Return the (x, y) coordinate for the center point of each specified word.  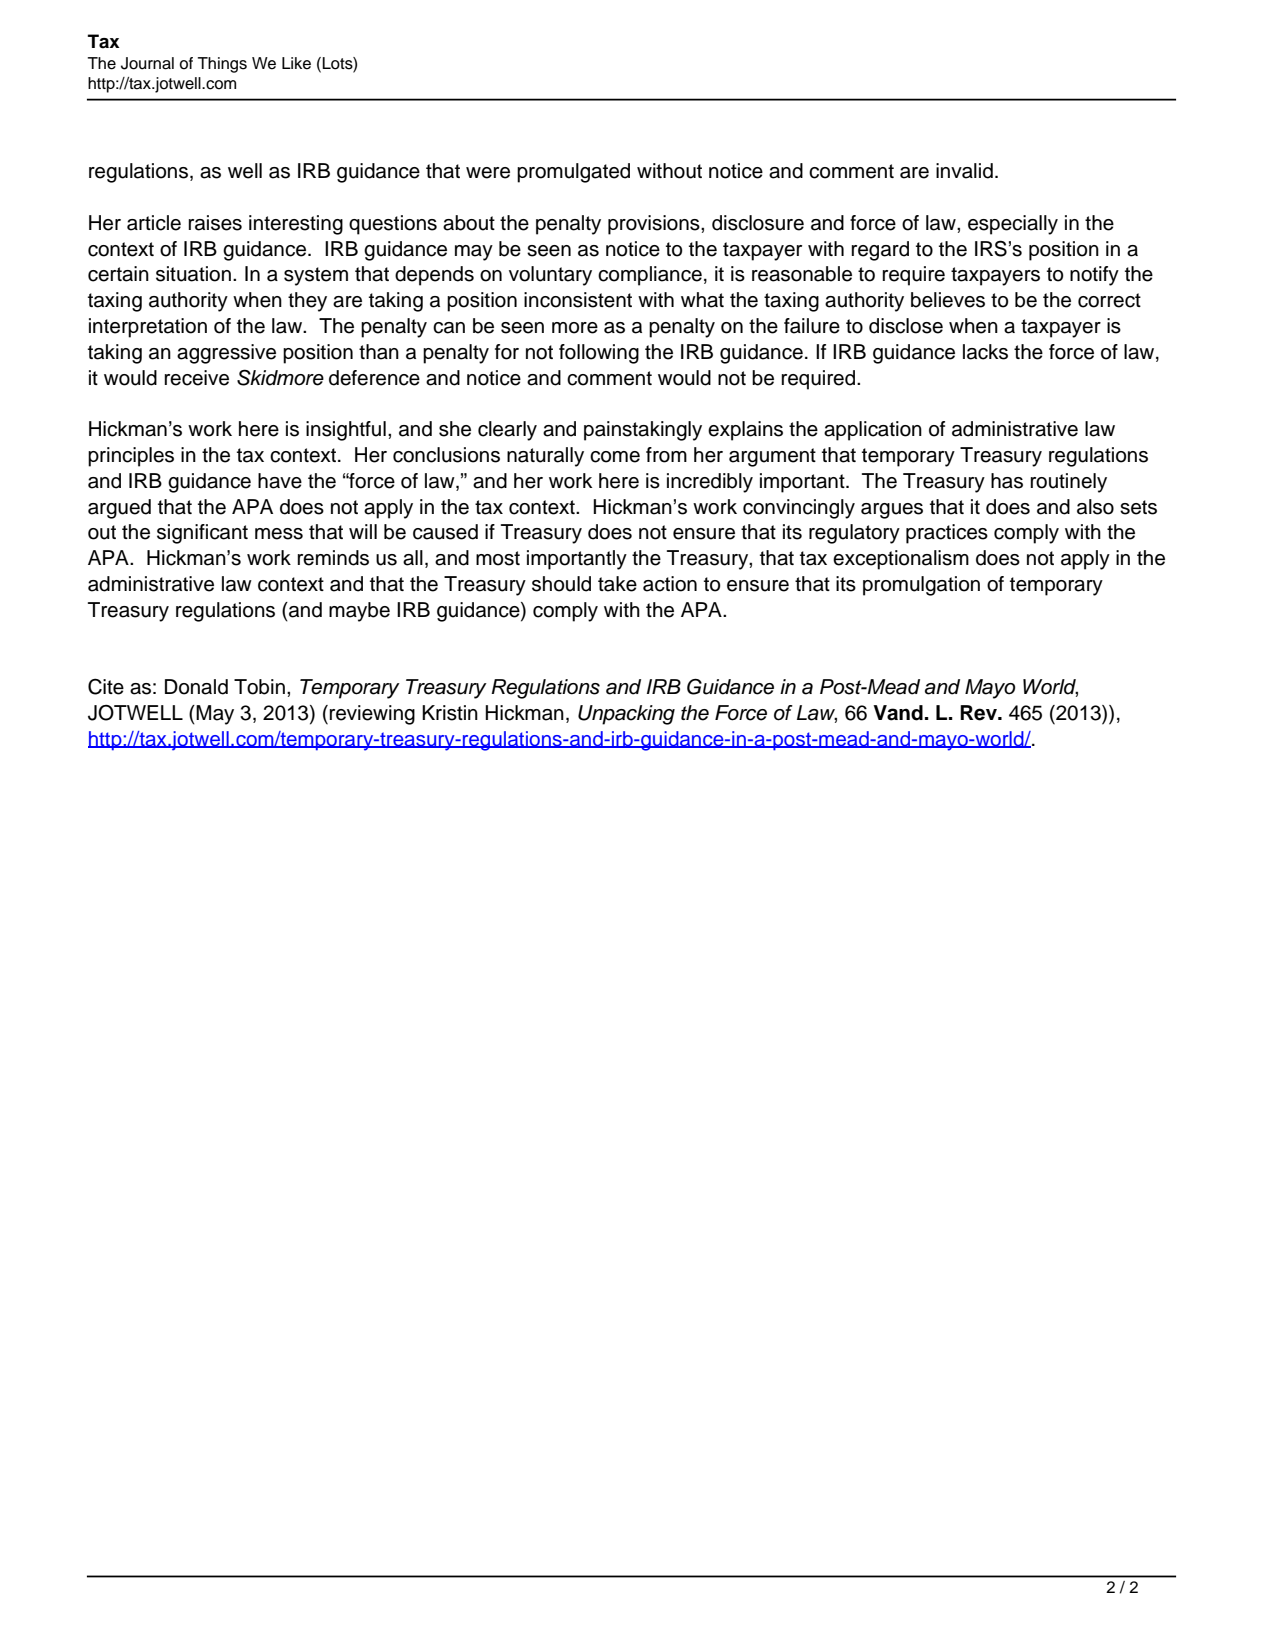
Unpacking (626, 715)
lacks (985, 352)
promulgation (921, 586)
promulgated (573, 173)
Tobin (259, 687)
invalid (964, 171)
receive (196, 378)
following (599, 354)
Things (222, 65)
